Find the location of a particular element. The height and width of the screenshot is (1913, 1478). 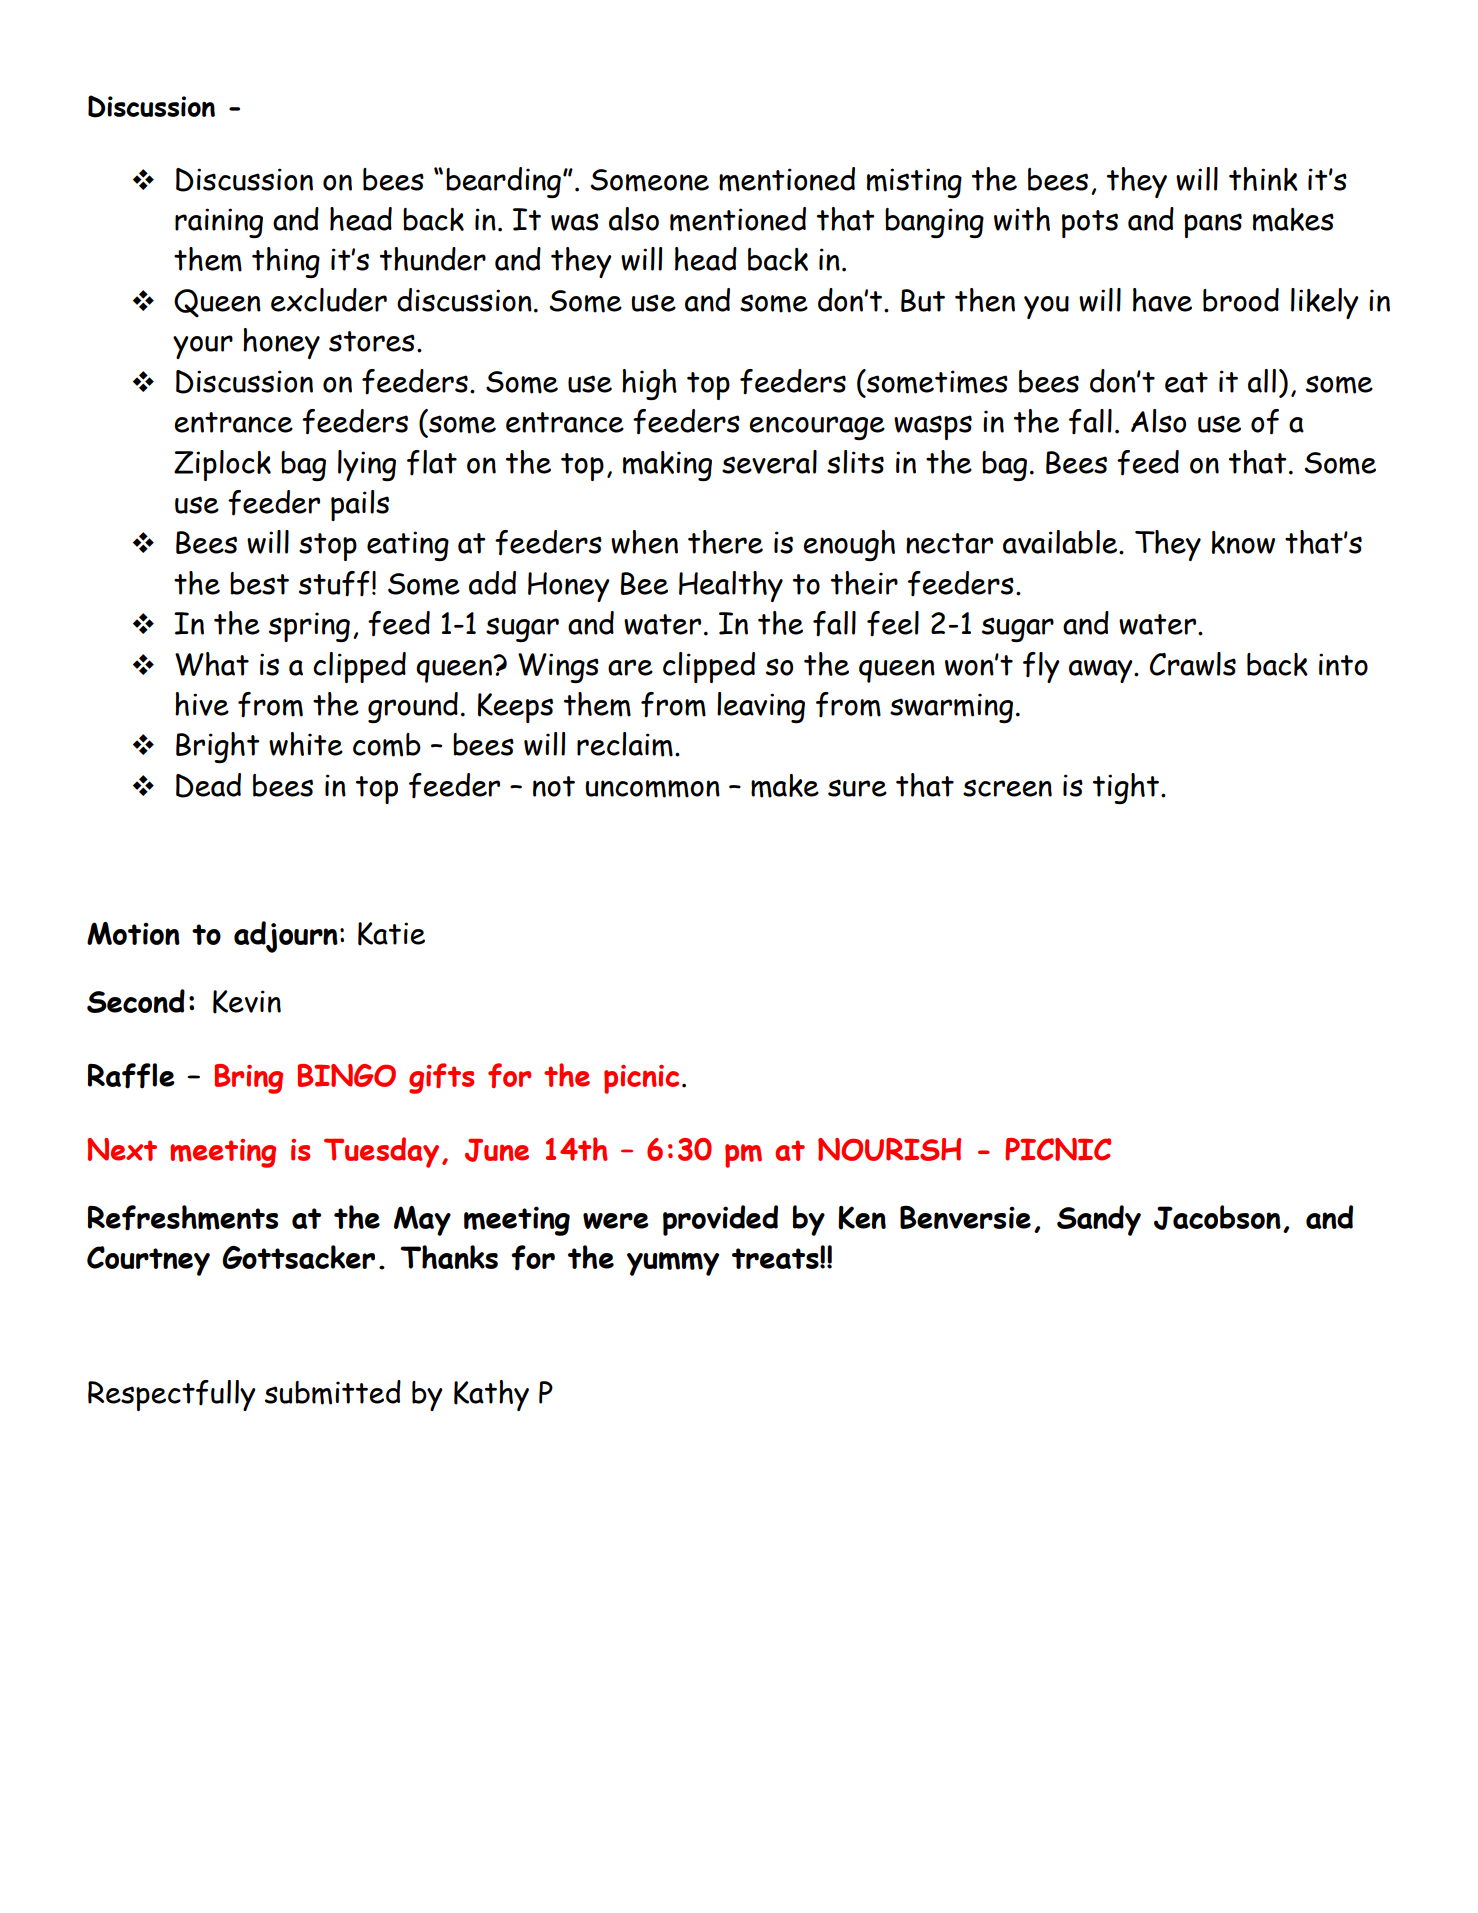

Jacobson is located at coordinates (1217, 1217).
